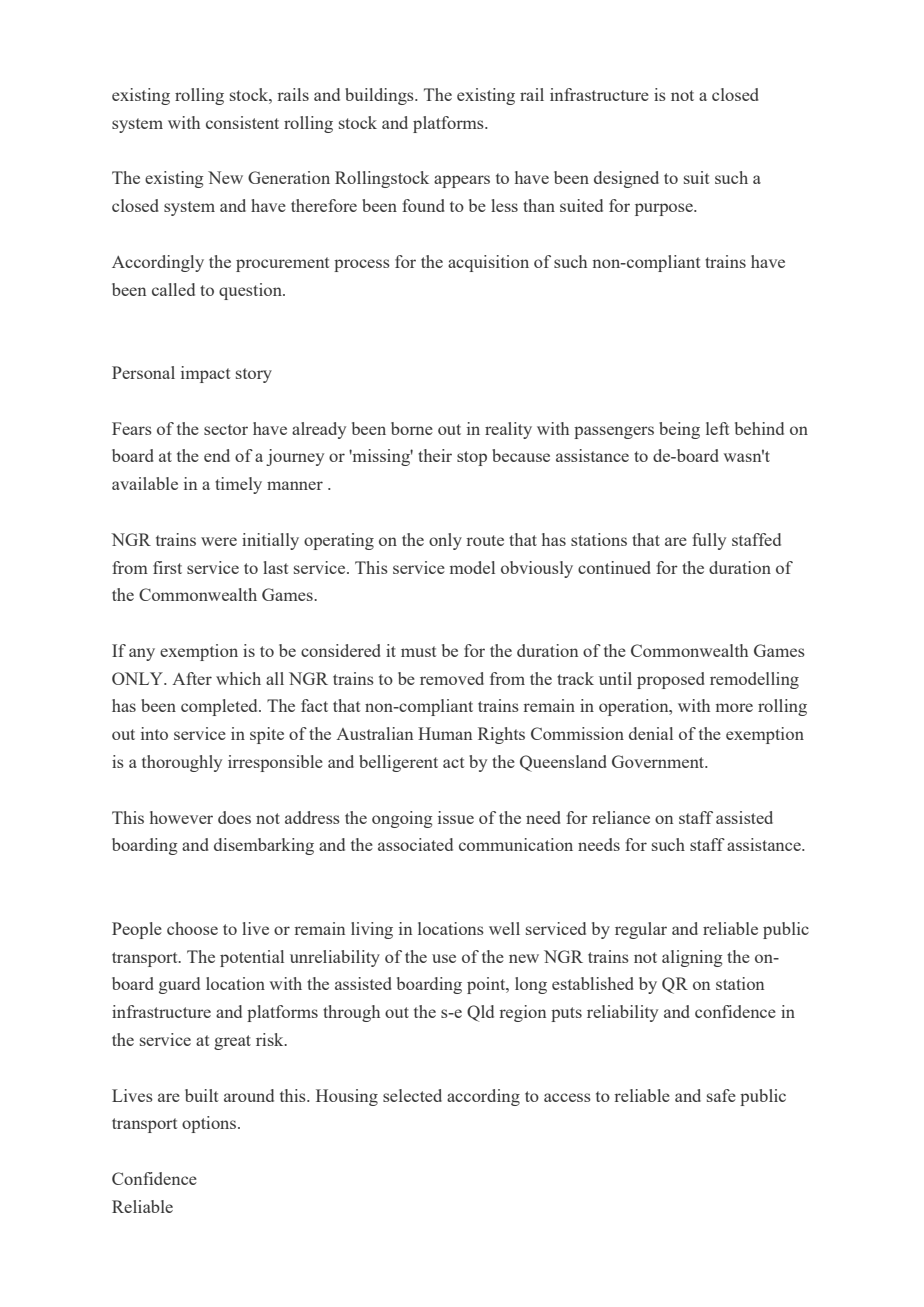 The image size is (924, 1307). I want to click on appears, so click(462, 181).
